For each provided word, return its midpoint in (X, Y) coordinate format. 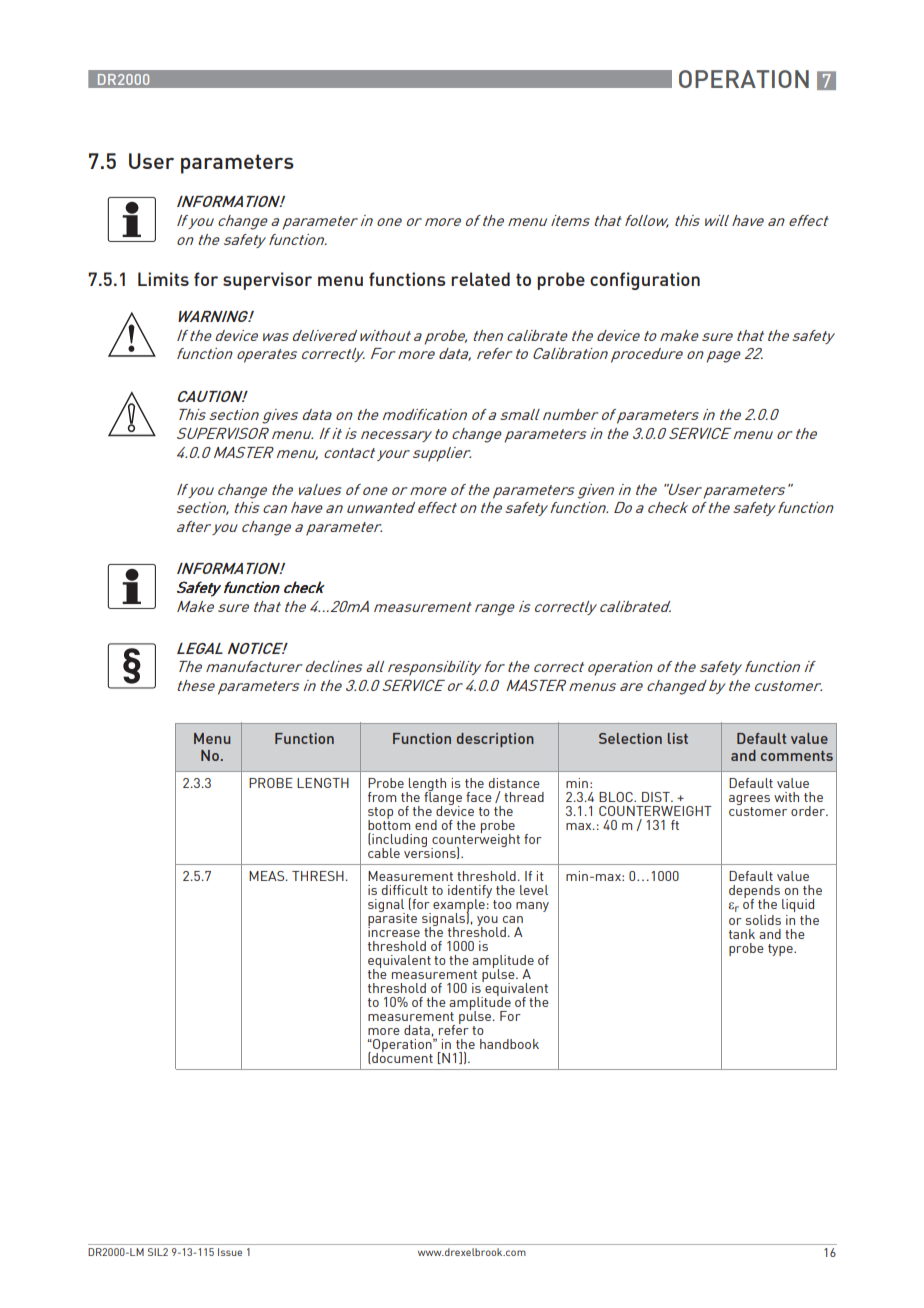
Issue (230, 1252)
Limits (163, 279)
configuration (645, 281)
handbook (509, 1044)
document (401, 1057)
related (480, 279)
